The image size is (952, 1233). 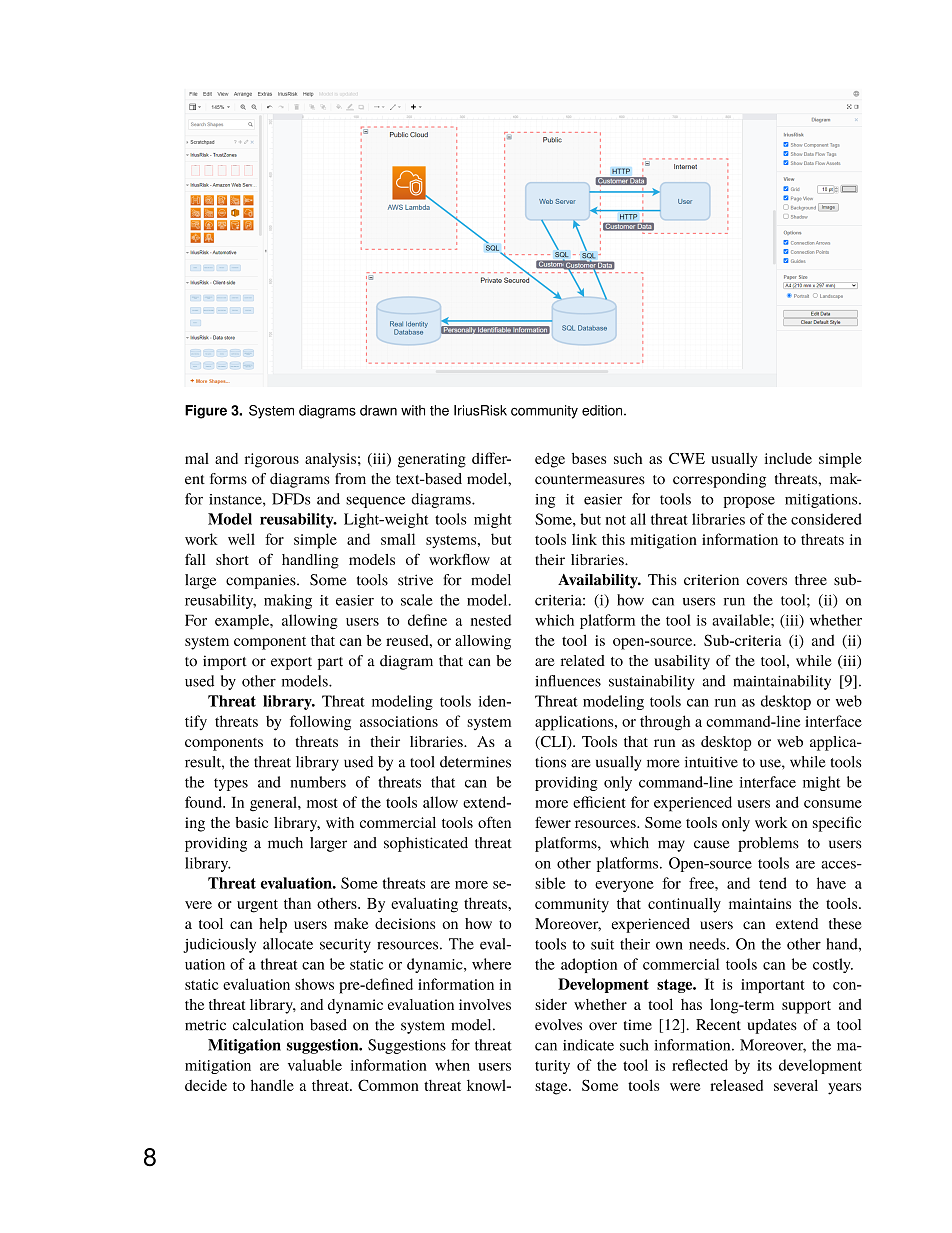 I want to click on maintainability, so click(x=782, y=682).
